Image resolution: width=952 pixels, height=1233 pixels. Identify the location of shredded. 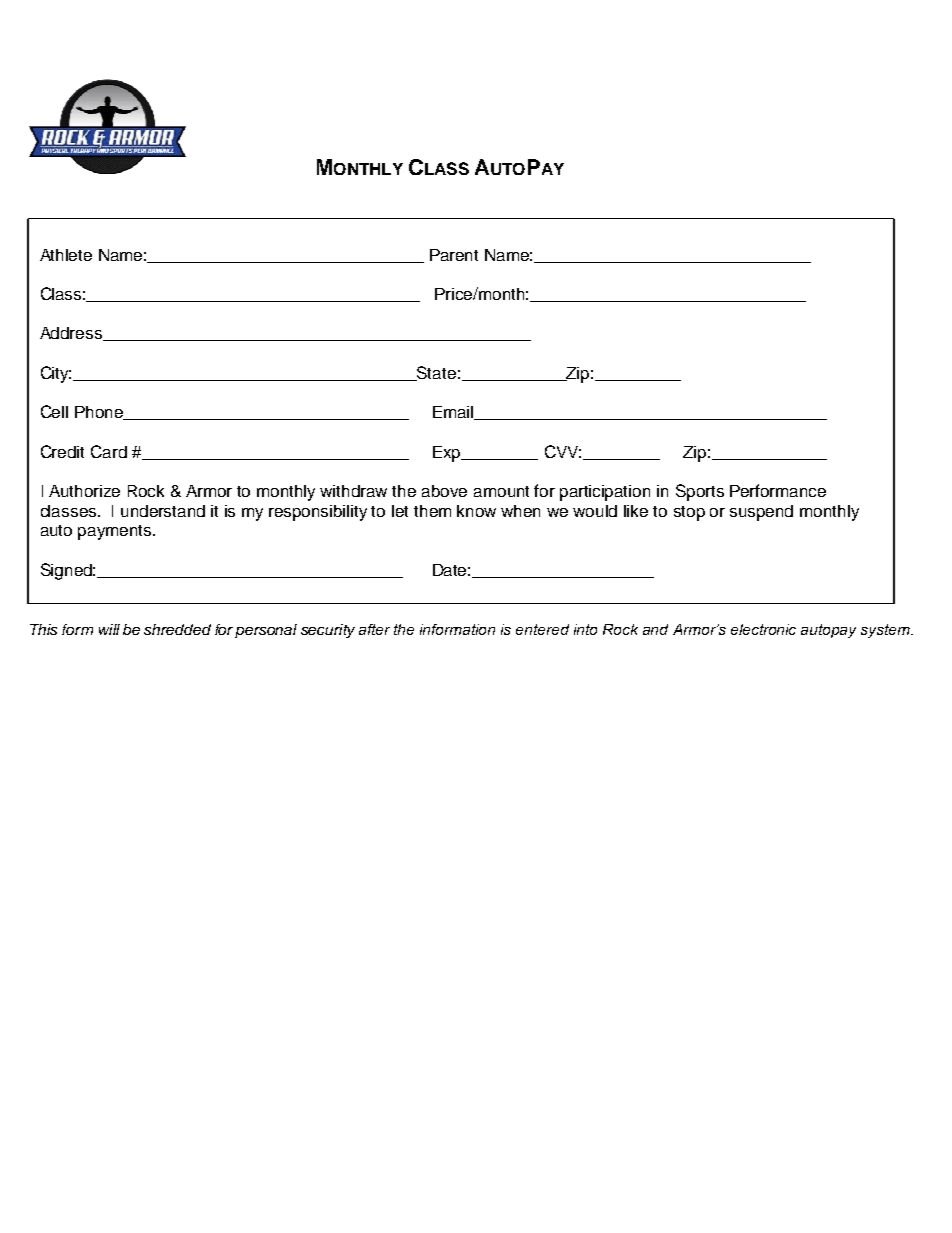
(177, 629).
